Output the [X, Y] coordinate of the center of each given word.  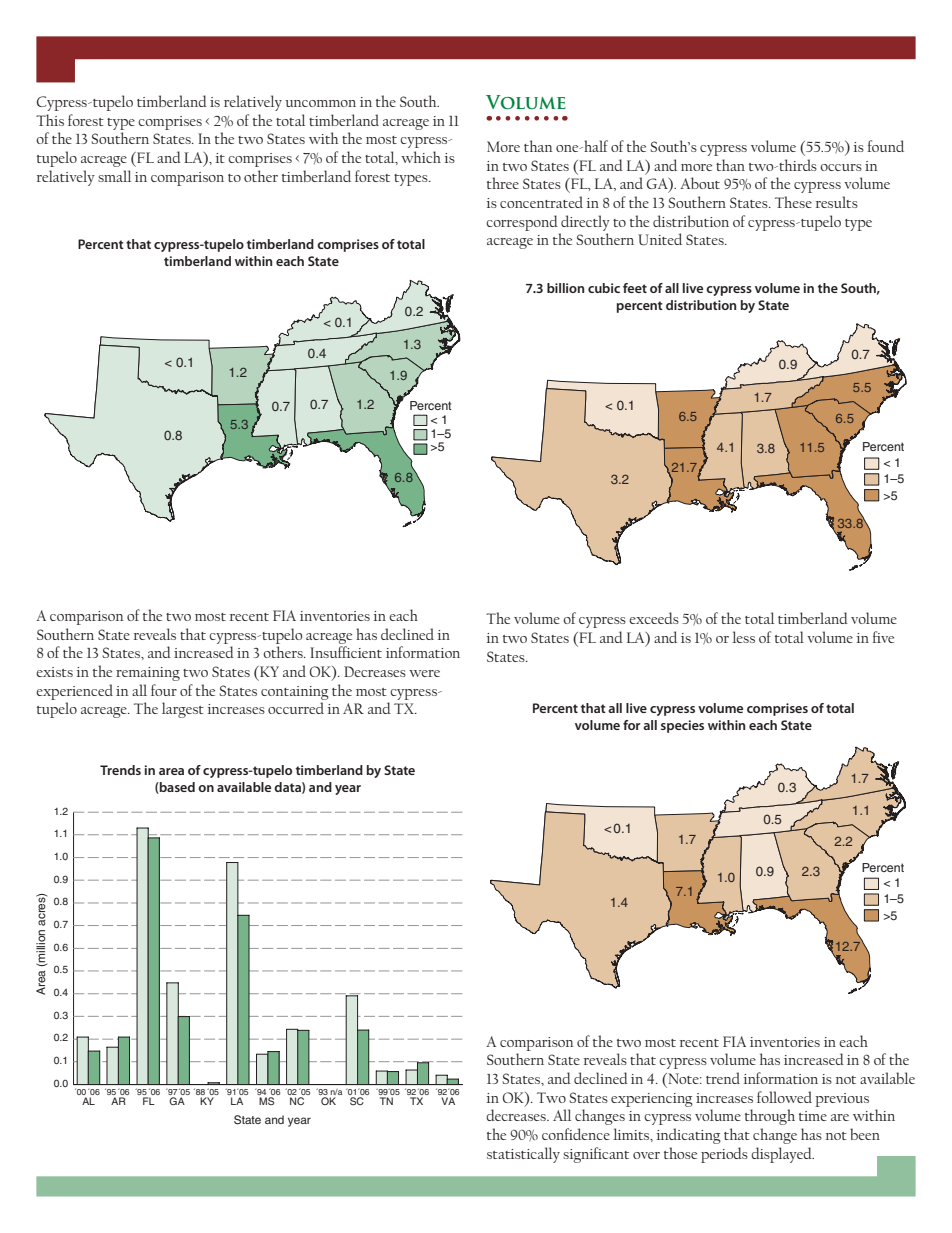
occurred [296, 708]
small [114, 176]
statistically [523, 1155]
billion [565, 288]
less [743, 637]
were [424, 673]
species [682, 726]
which [421, 157]
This [50, 120]
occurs [841, 167]
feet [635, 288]
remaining [148, 674]
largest [183, 710]
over [646, 1155]
